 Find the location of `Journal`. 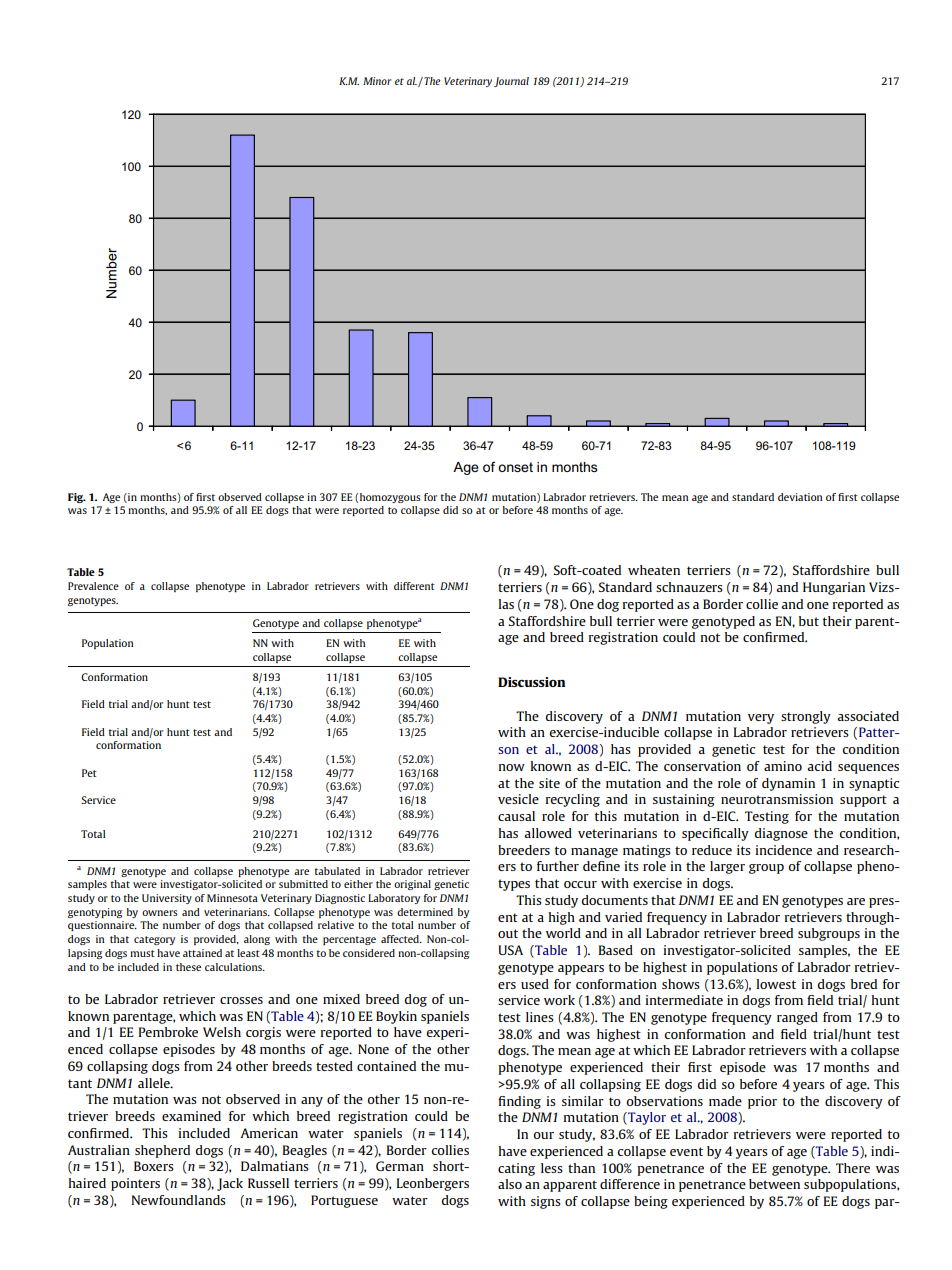

Journal is located at coordinates (511, 82).
